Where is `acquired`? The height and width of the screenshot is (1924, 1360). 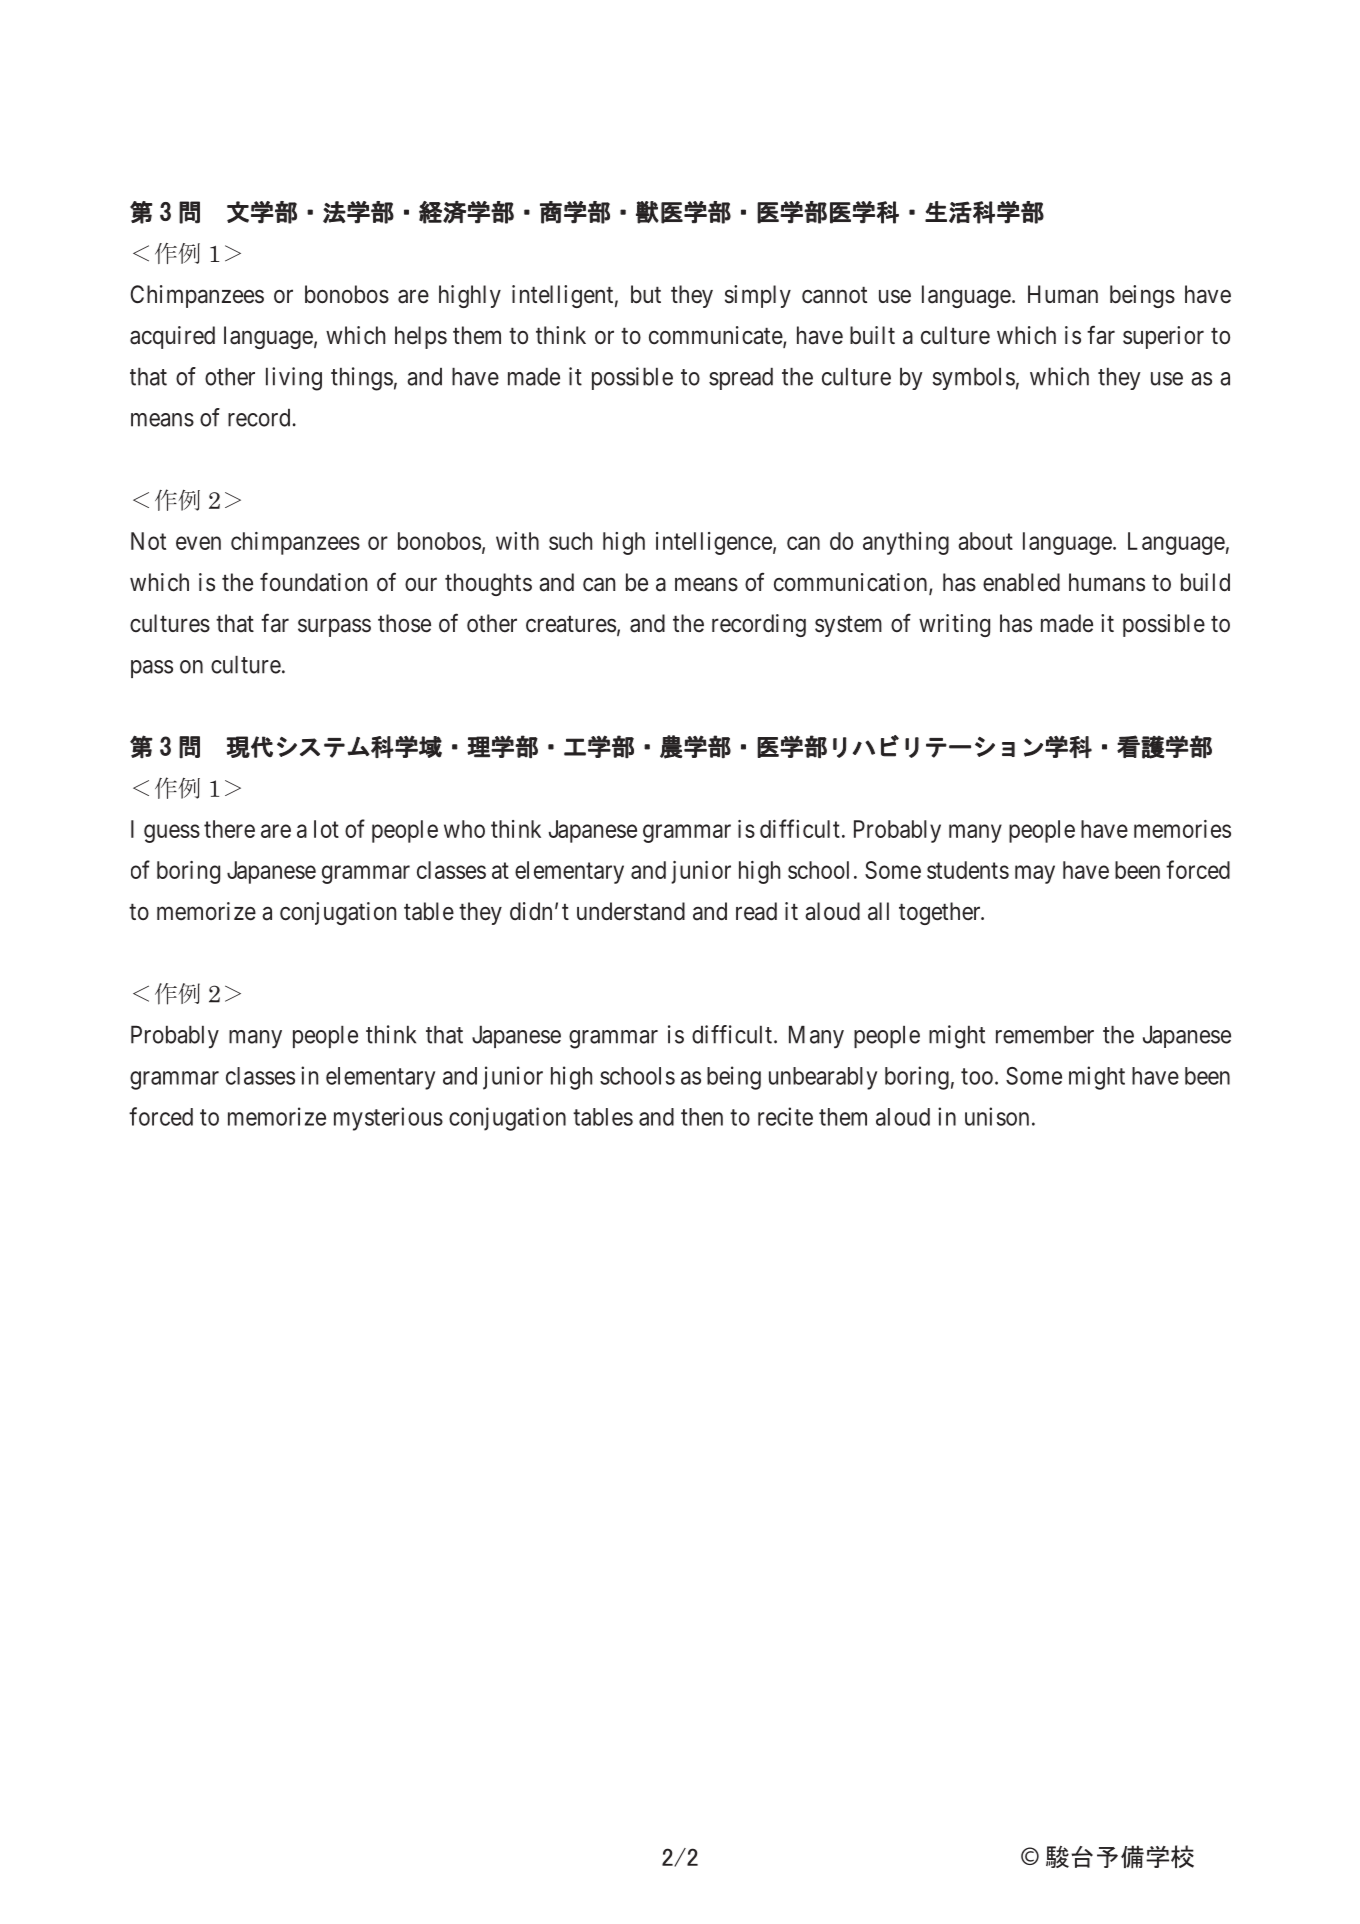 acquired is located at coordinates (172, 337).
